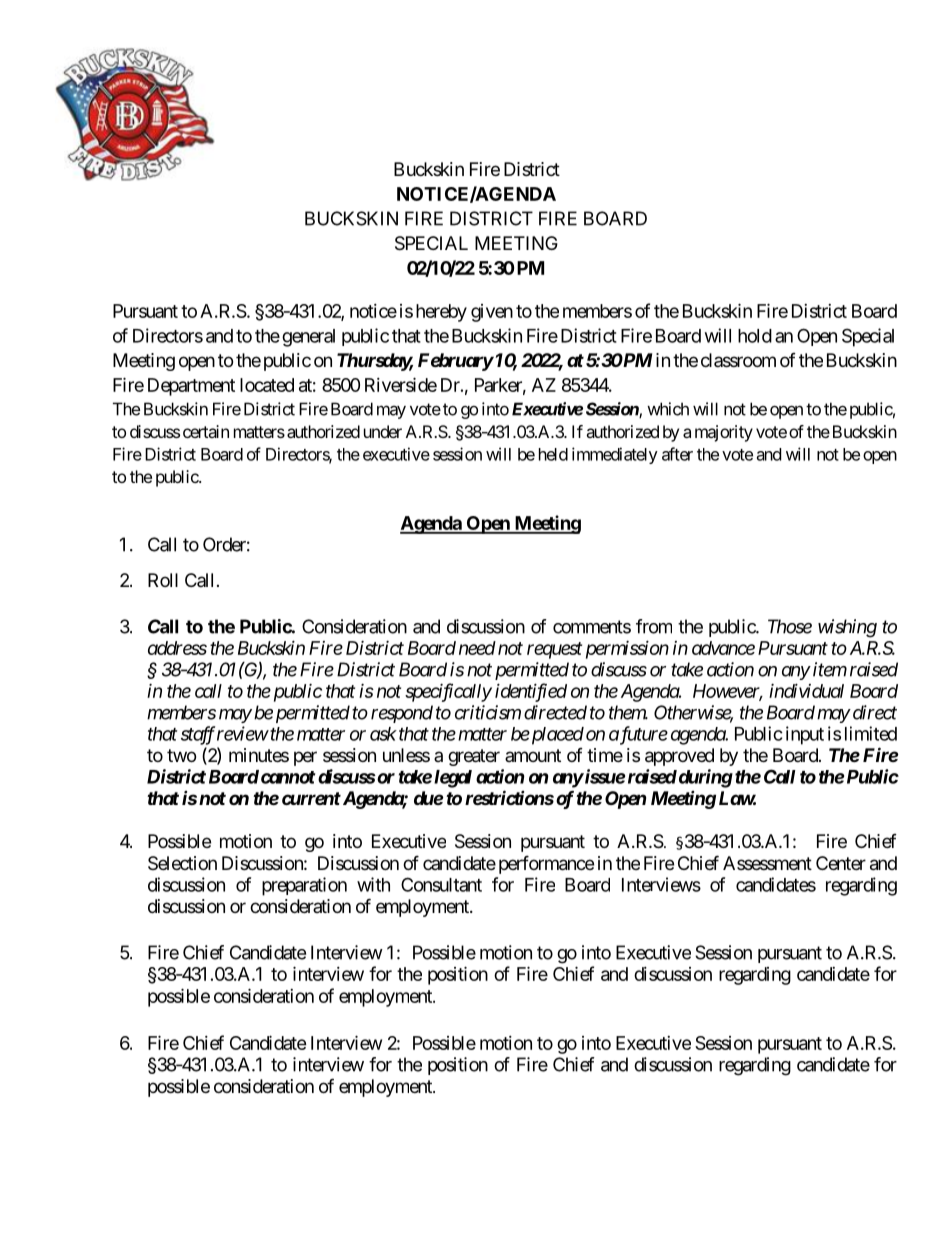  I want to click on identified, so click(531, 692).
